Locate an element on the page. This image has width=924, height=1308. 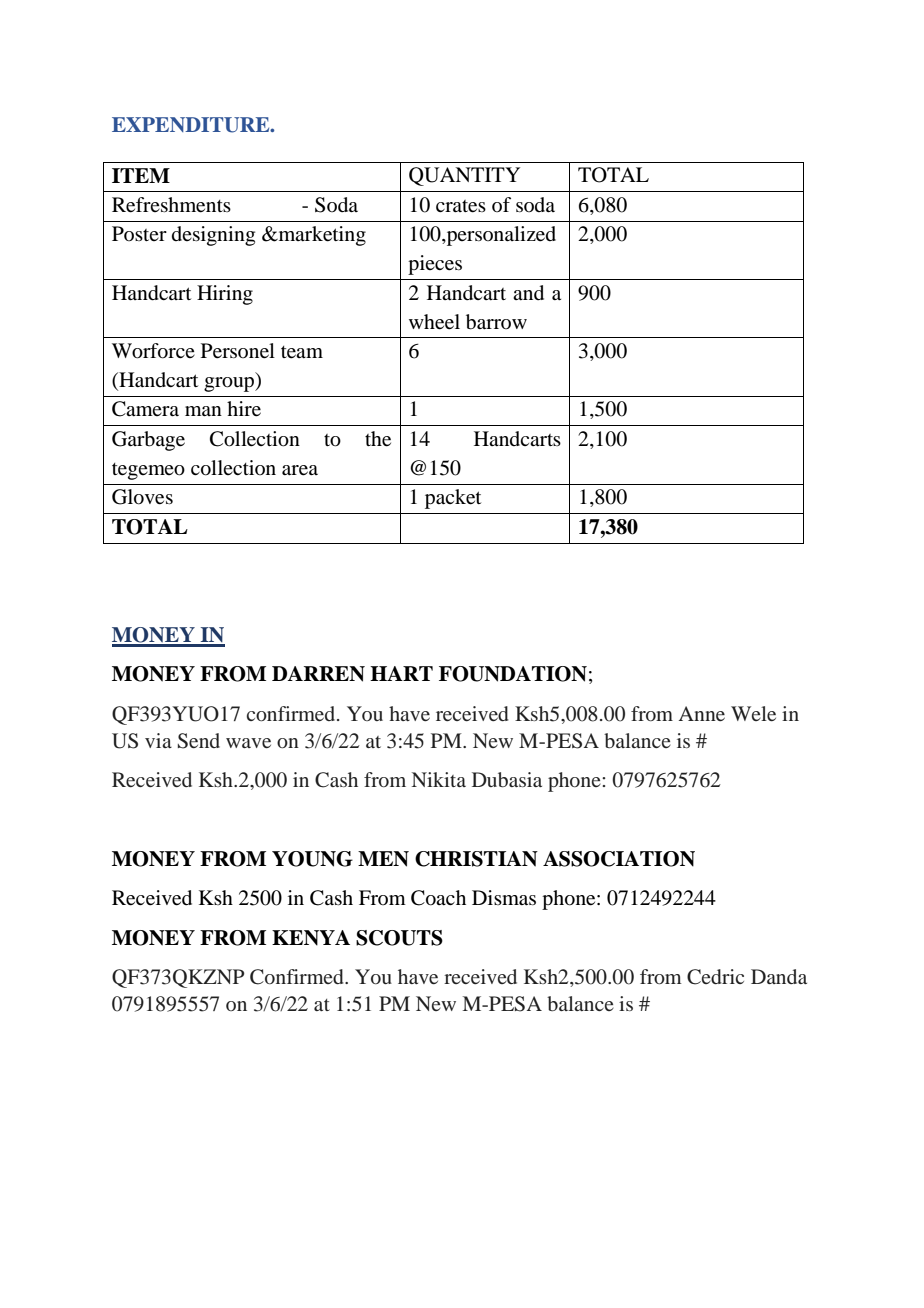
HART is located at coordinates (401, 673).
